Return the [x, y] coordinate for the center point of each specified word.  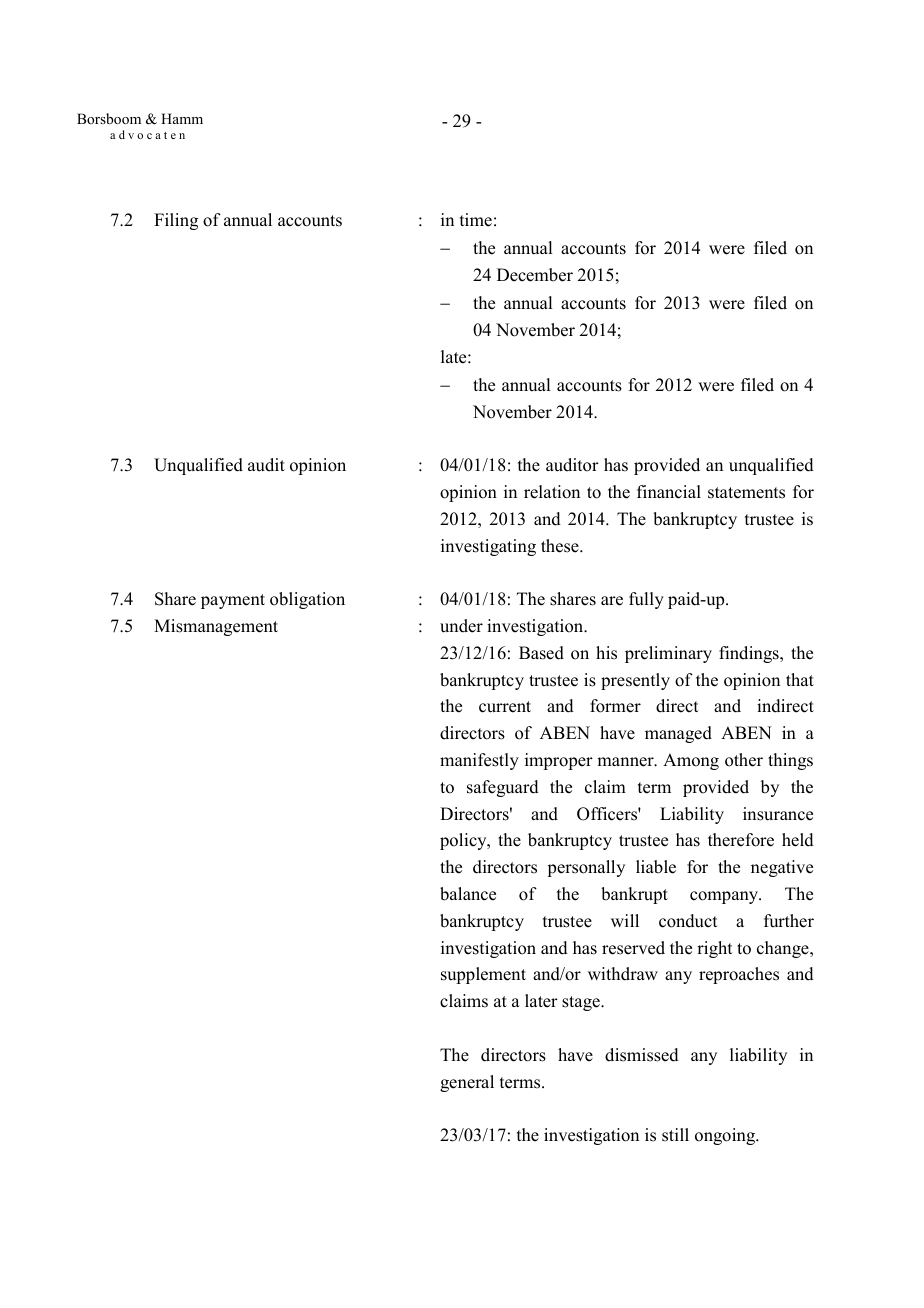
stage [582, 1003]
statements [746, 493]
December [535, 275]
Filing [176, 221]
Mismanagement [216, 627]
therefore [741, 840]
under [461, 626]
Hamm [182, 118]
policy [464, 841]
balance [468, 894]
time [476, 220]
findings [750, 654]
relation [552, 492]
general [467, 1083]
